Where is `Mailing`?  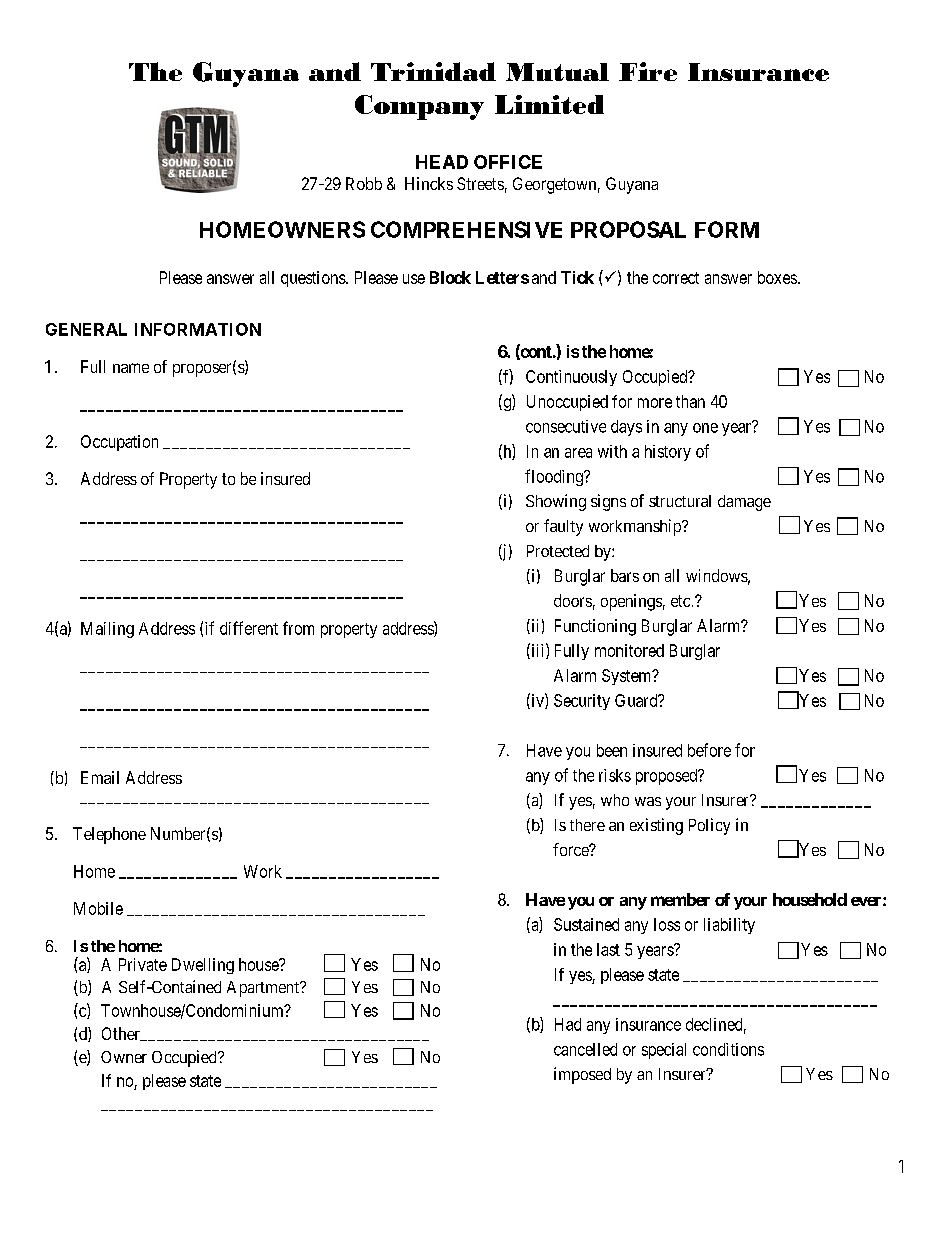
Mailing is located at coordinates (107, 630).
